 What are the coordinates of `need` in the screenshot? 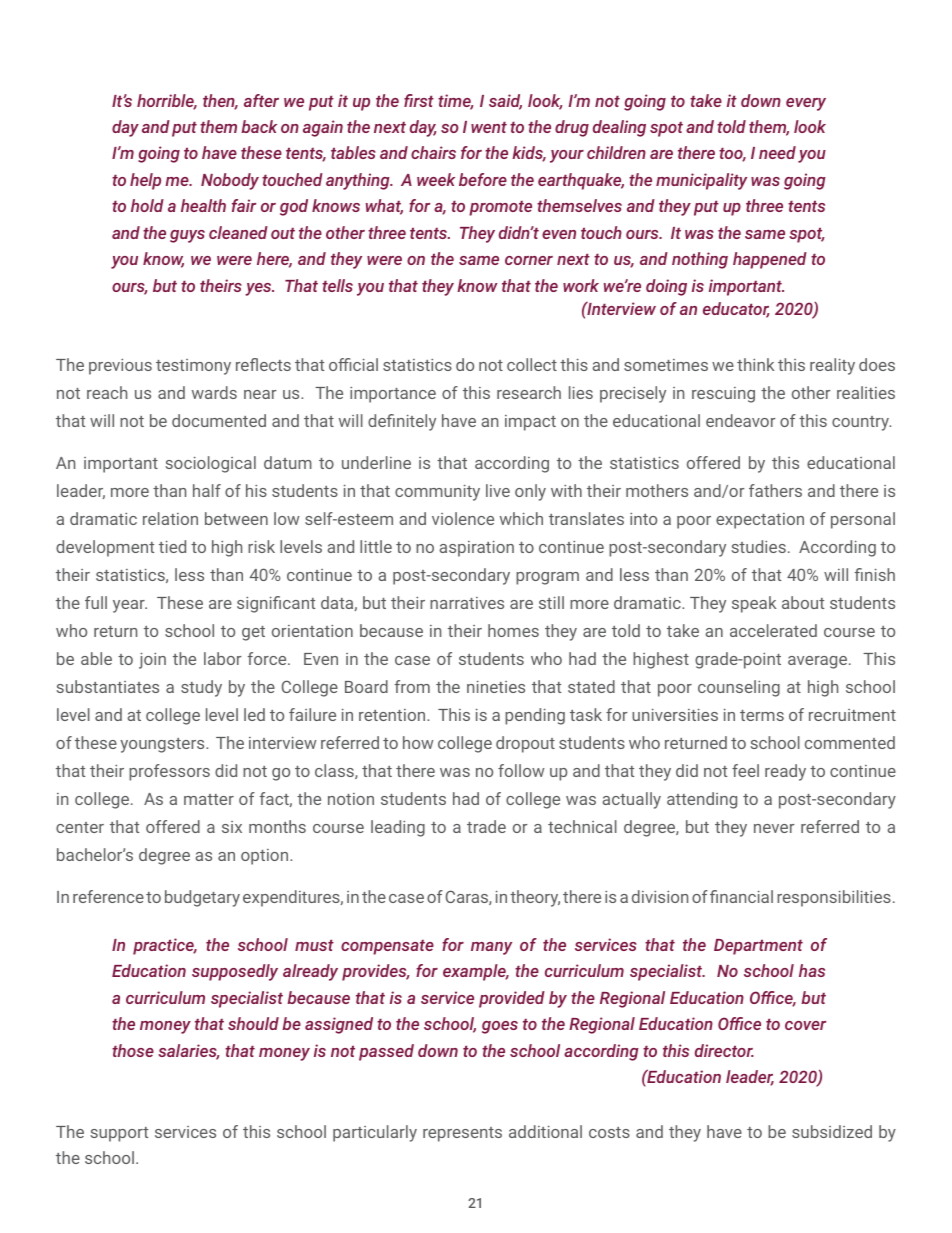 It's located at (777, 152).
